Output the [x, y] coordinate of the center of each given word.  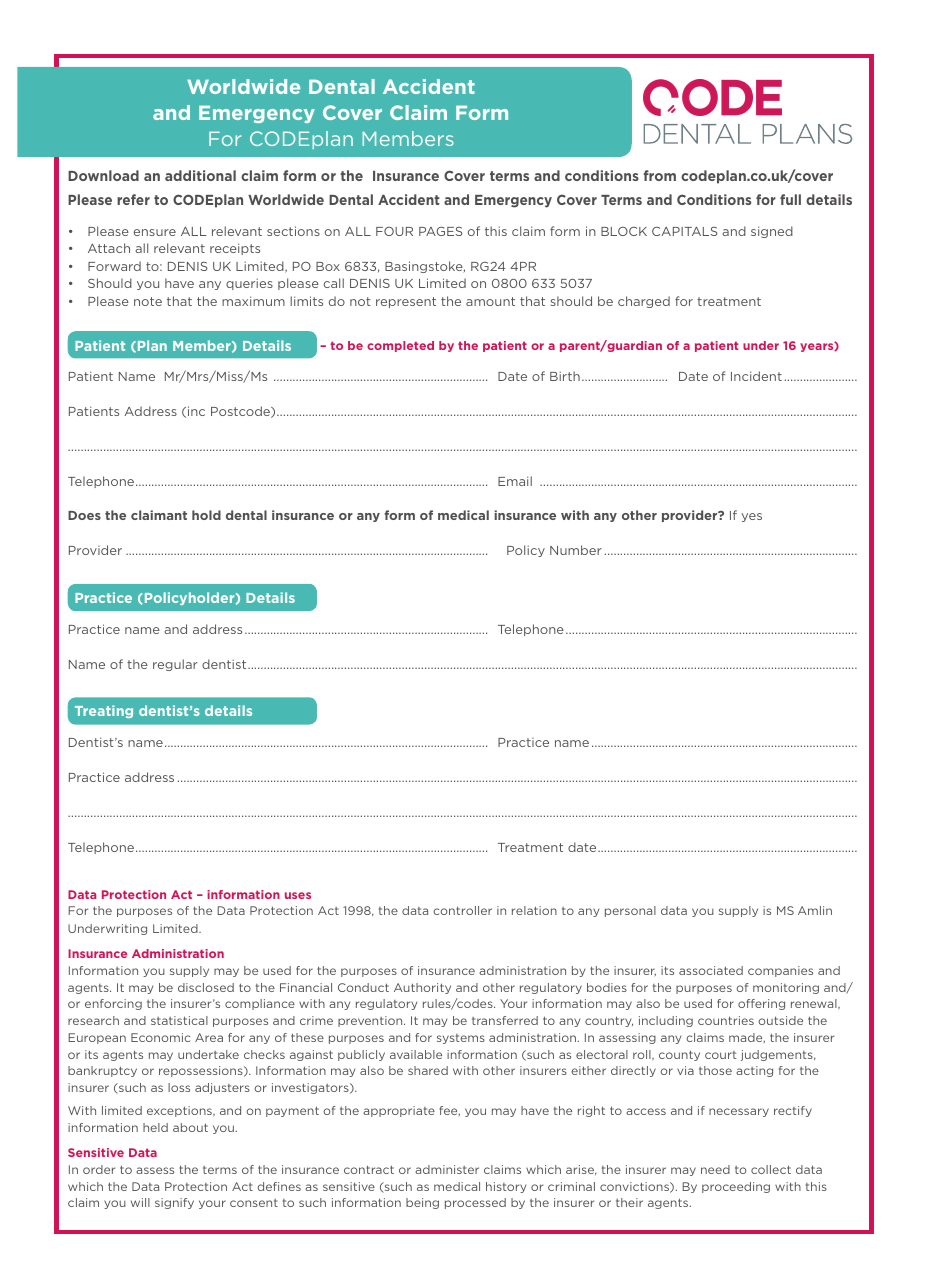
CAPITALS [685, 231]
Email [515, 481]
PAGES [441, 231]
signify [174, 1203]
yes [751, 517]
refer [133, 199]
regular [175, 665]
